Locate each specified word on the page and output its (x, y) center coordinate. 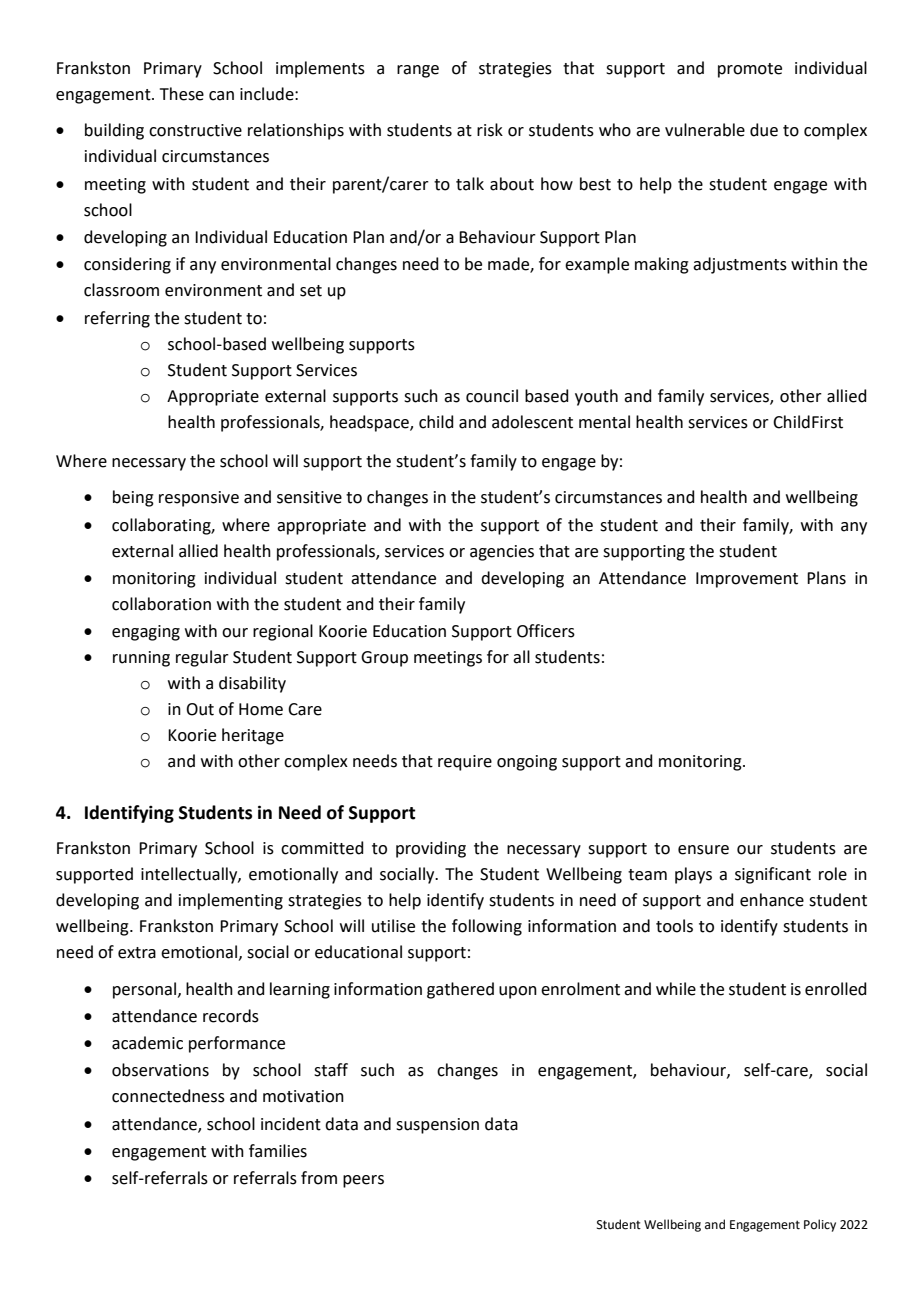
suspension (437, 1126)
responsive (199, 499)
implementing (231, 901)
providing (431, 849)
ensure (703, 850)
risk (490, 130)
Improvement (747, 580)
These (182, 94)
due (764, 130)
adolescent (532, 422)
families (278, 1151)
